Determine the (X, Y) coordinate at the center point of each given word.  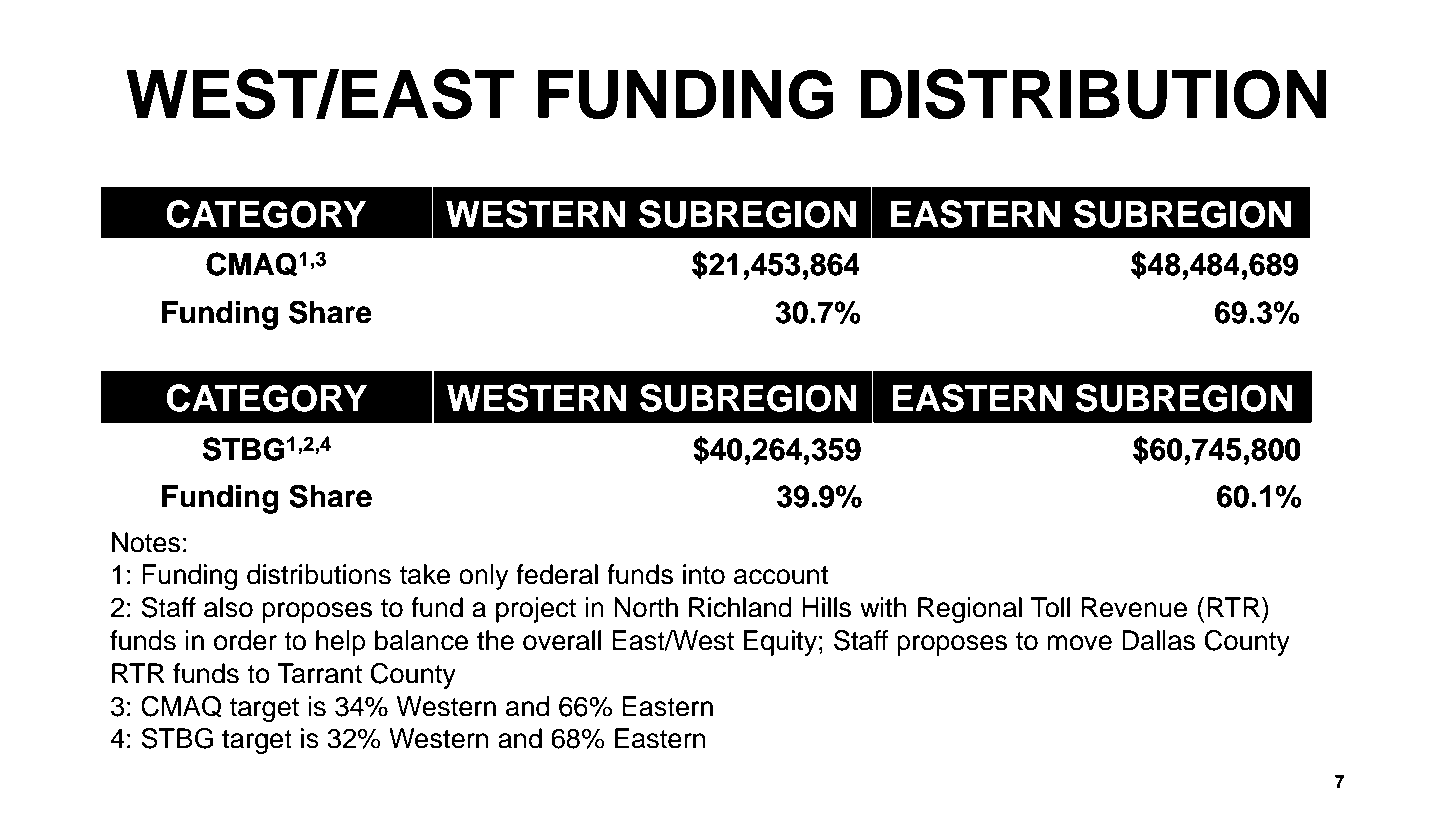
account (781, 575)
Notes (146, 542)
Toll (1050, 607)
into (704, 574)
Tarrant (319, 673)
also (228, 607)
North (646, 607)
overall (562, 640)
